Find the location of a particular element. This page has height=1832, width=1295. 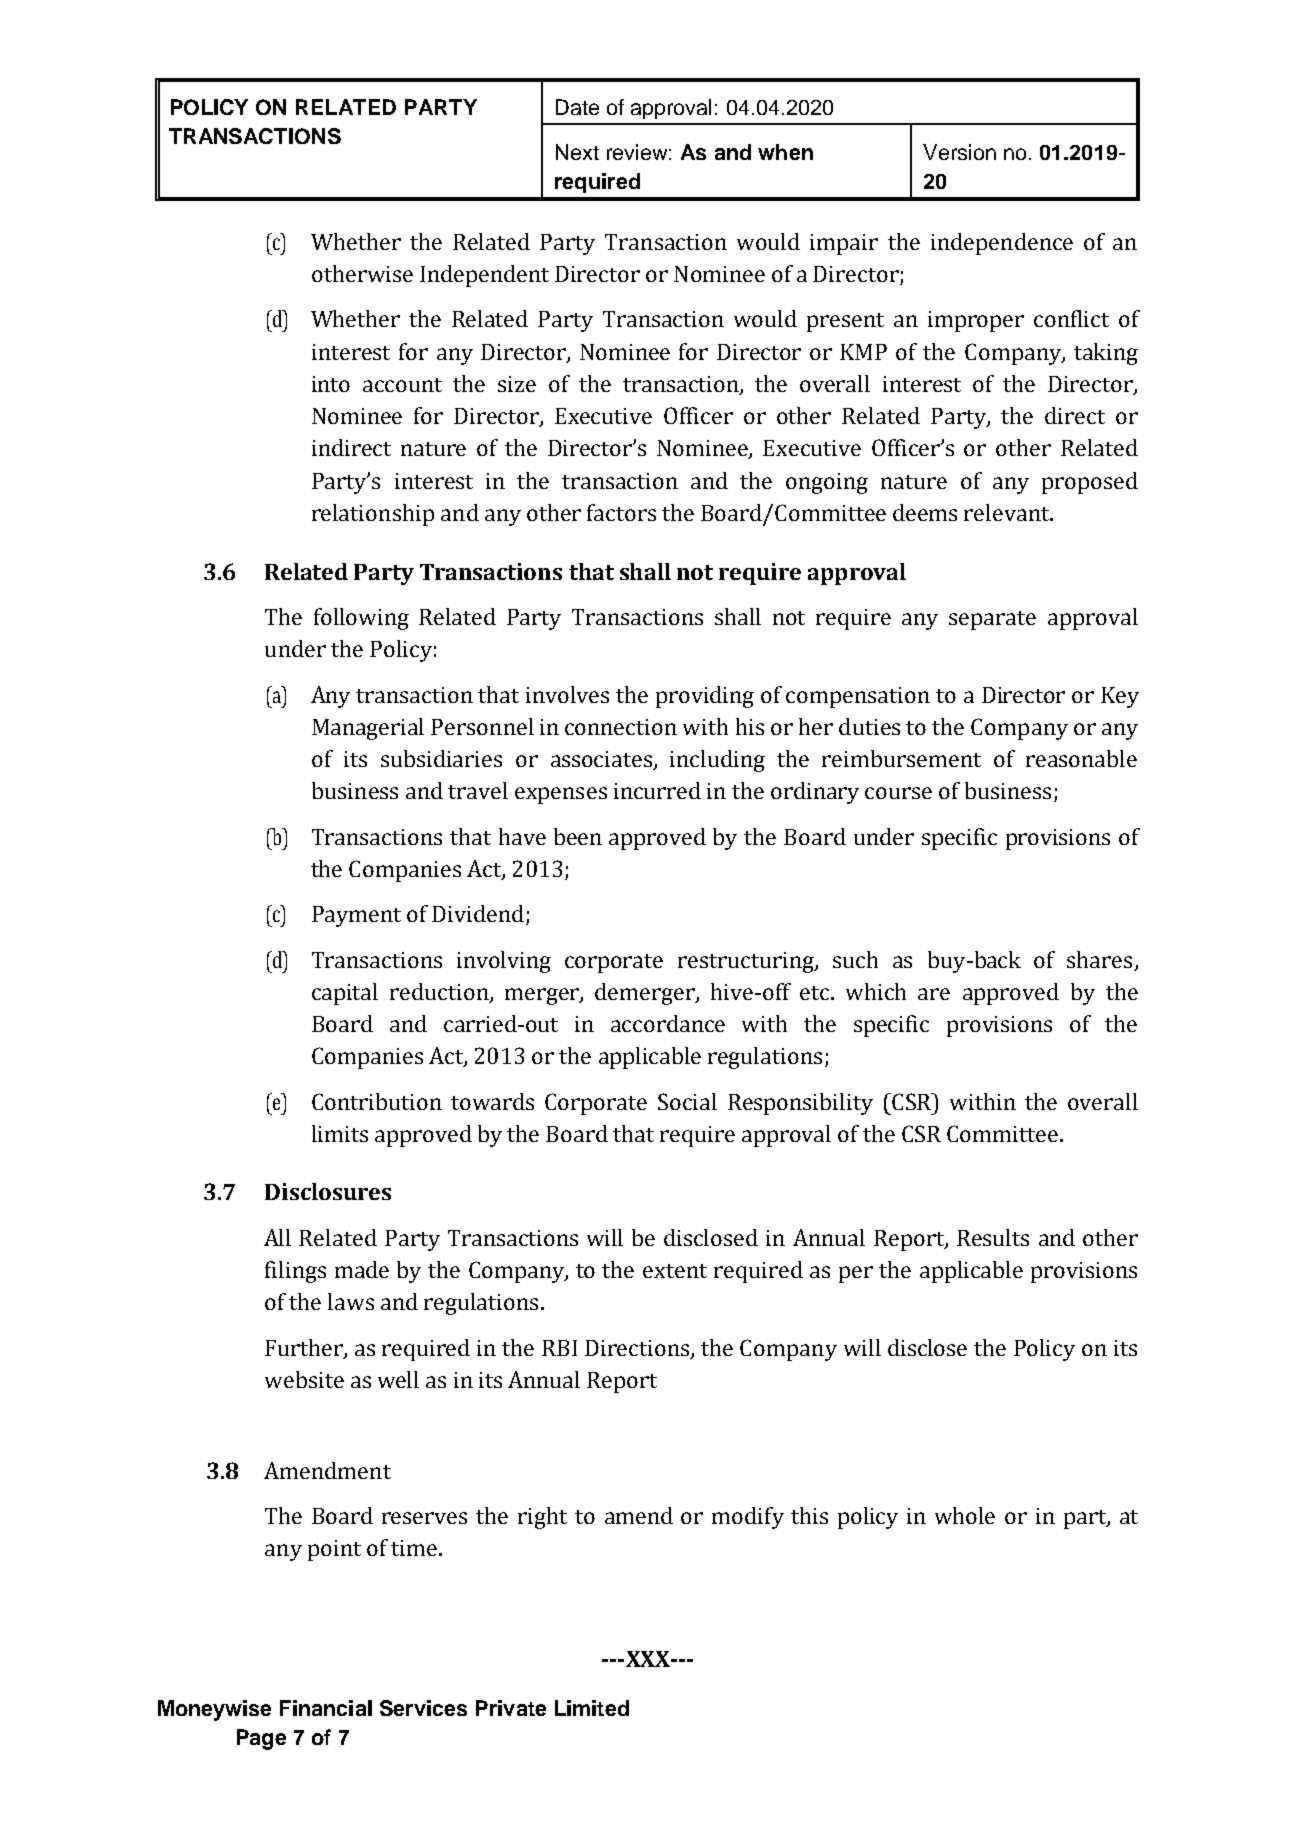

Version is located at coordinates (959, 152).
